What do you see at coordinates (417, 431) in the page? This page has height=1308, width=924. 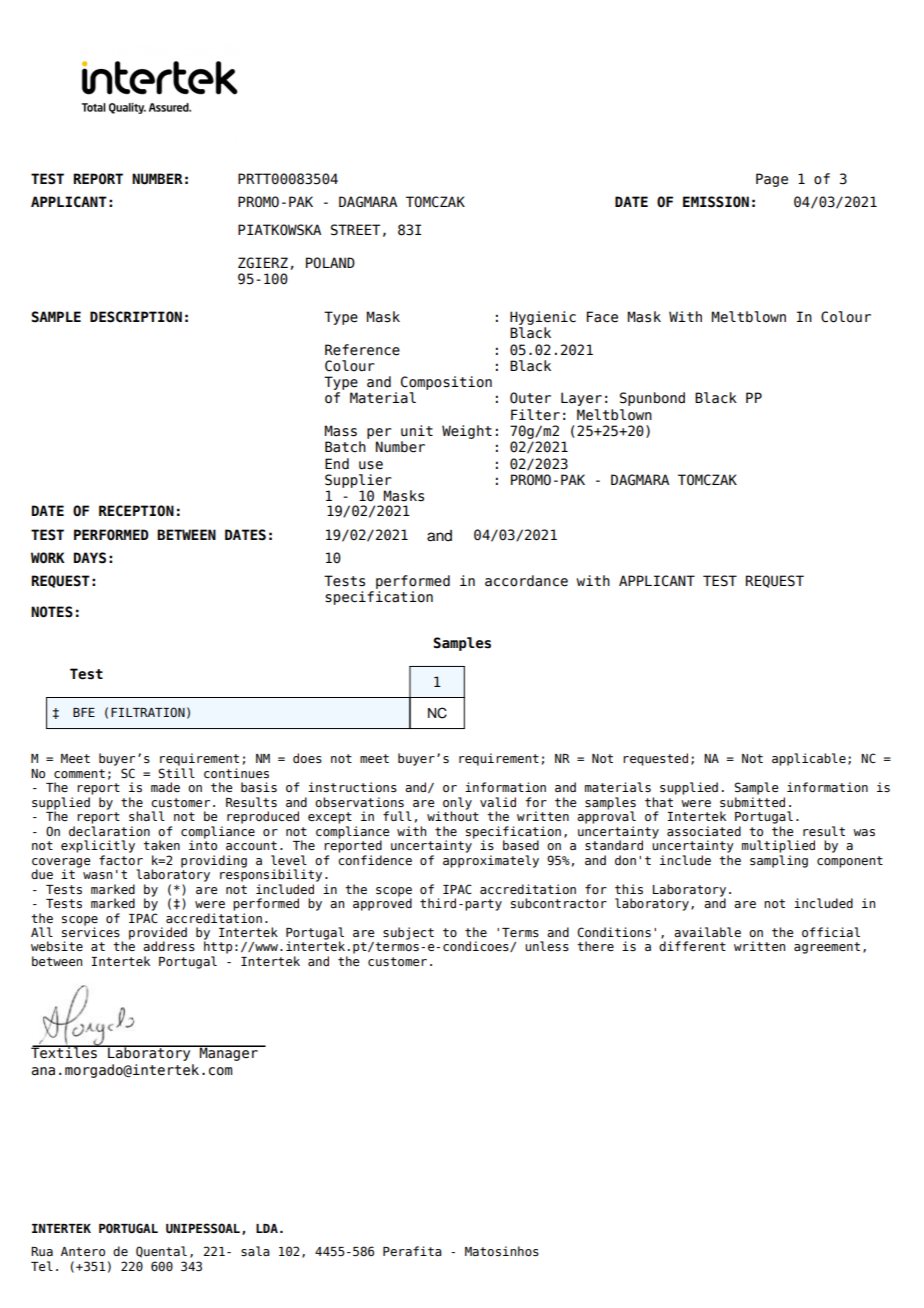 I see `unit` at bounding box center [417, 431].
